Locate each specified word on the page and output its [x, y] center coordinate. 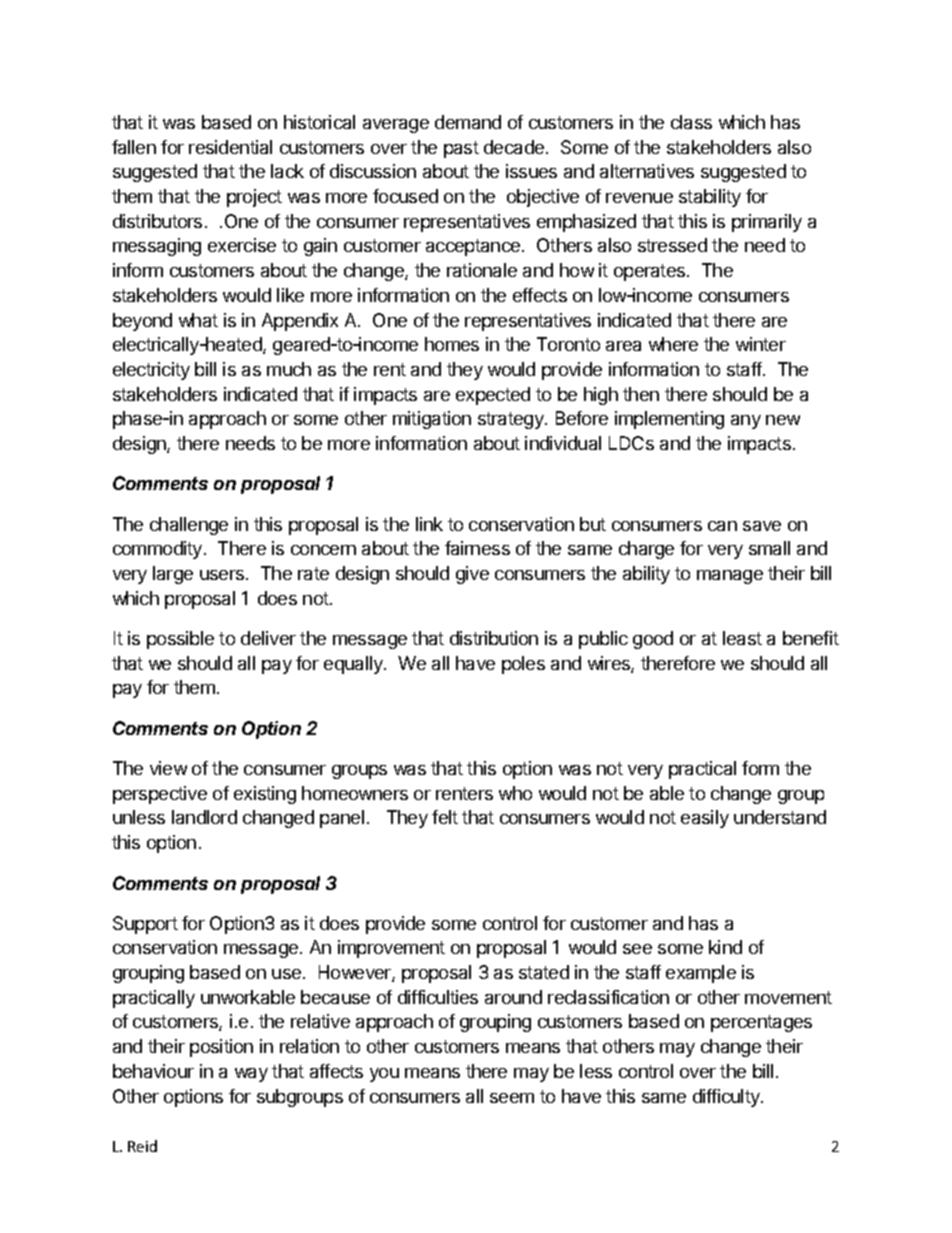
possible [180, 640]
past [461, 149]
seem [512, 1098]
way [251, 1075]
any [746, 422]
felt [445, 817]
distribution [494, 638]
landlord [204, 817]
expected [493, 396]
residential [230, 147]
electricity [151, 371]
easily [705, 819]
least [742, 638]
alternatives [647, 171]
